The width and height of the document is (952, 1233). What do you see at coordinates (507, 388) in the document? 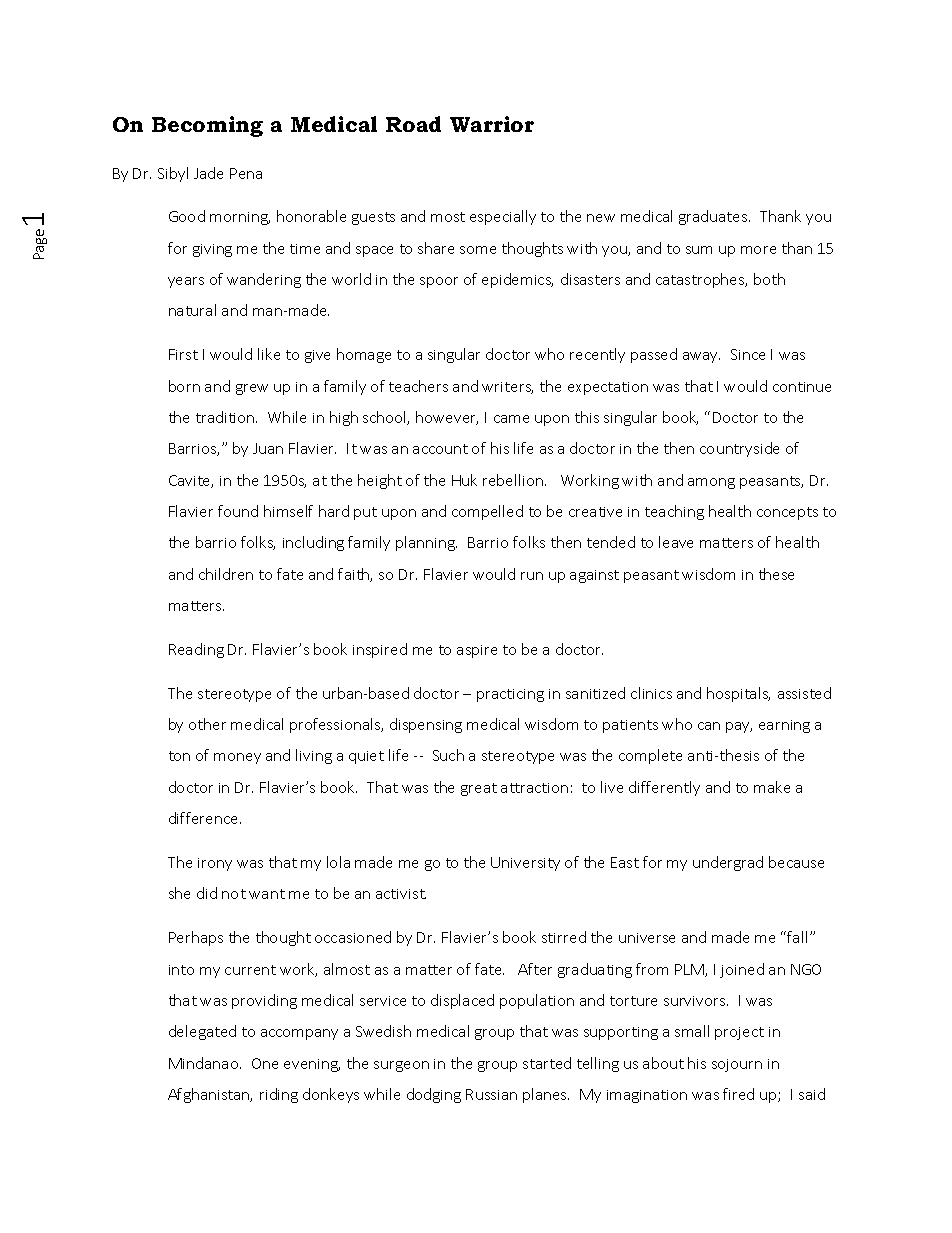
I see `writers` at bounding box center [507, 388].
